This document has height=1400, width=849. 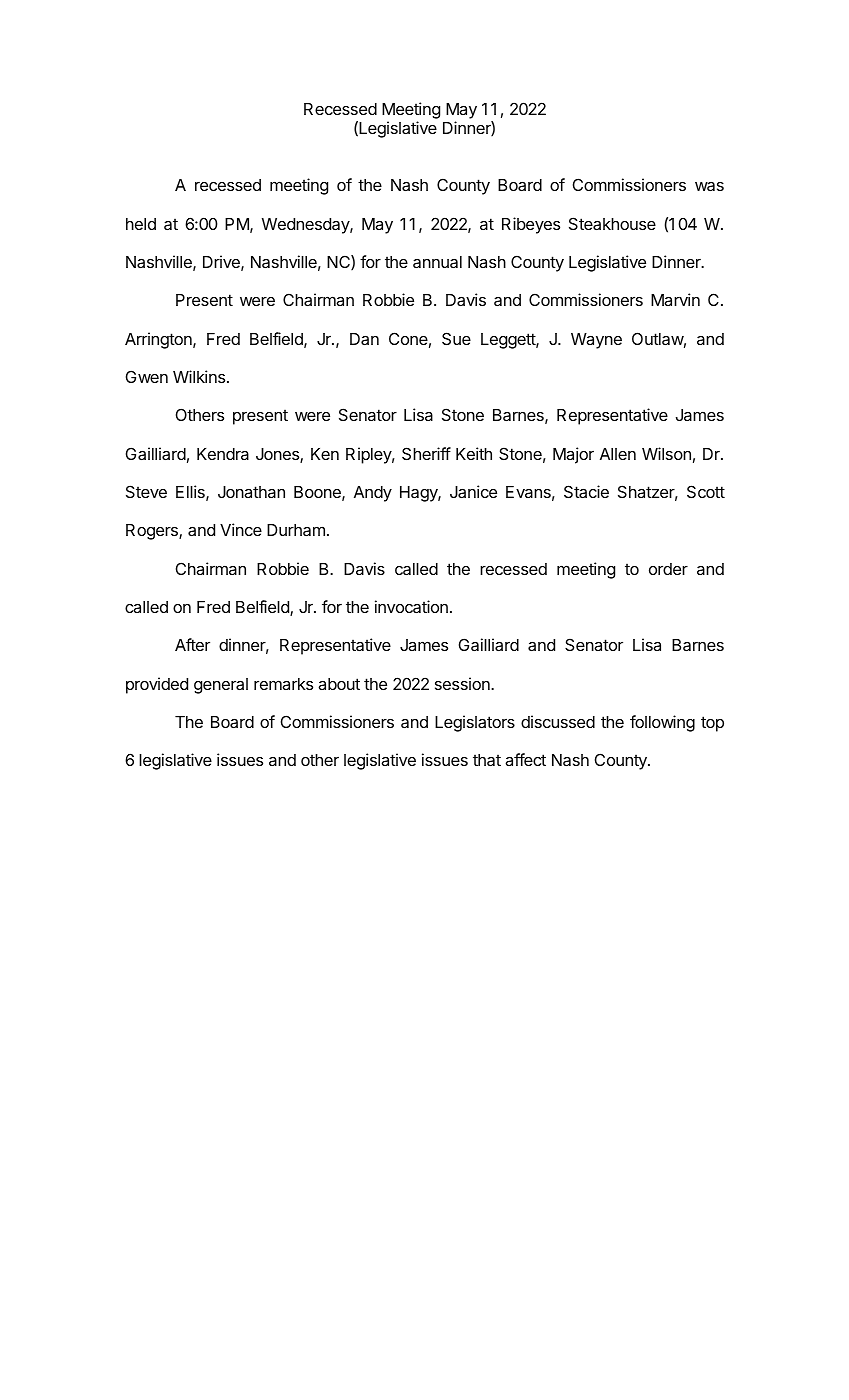 What do you see at coordinates (141, 224) in the document?
I see `held` at bounding box center [141, 224].
